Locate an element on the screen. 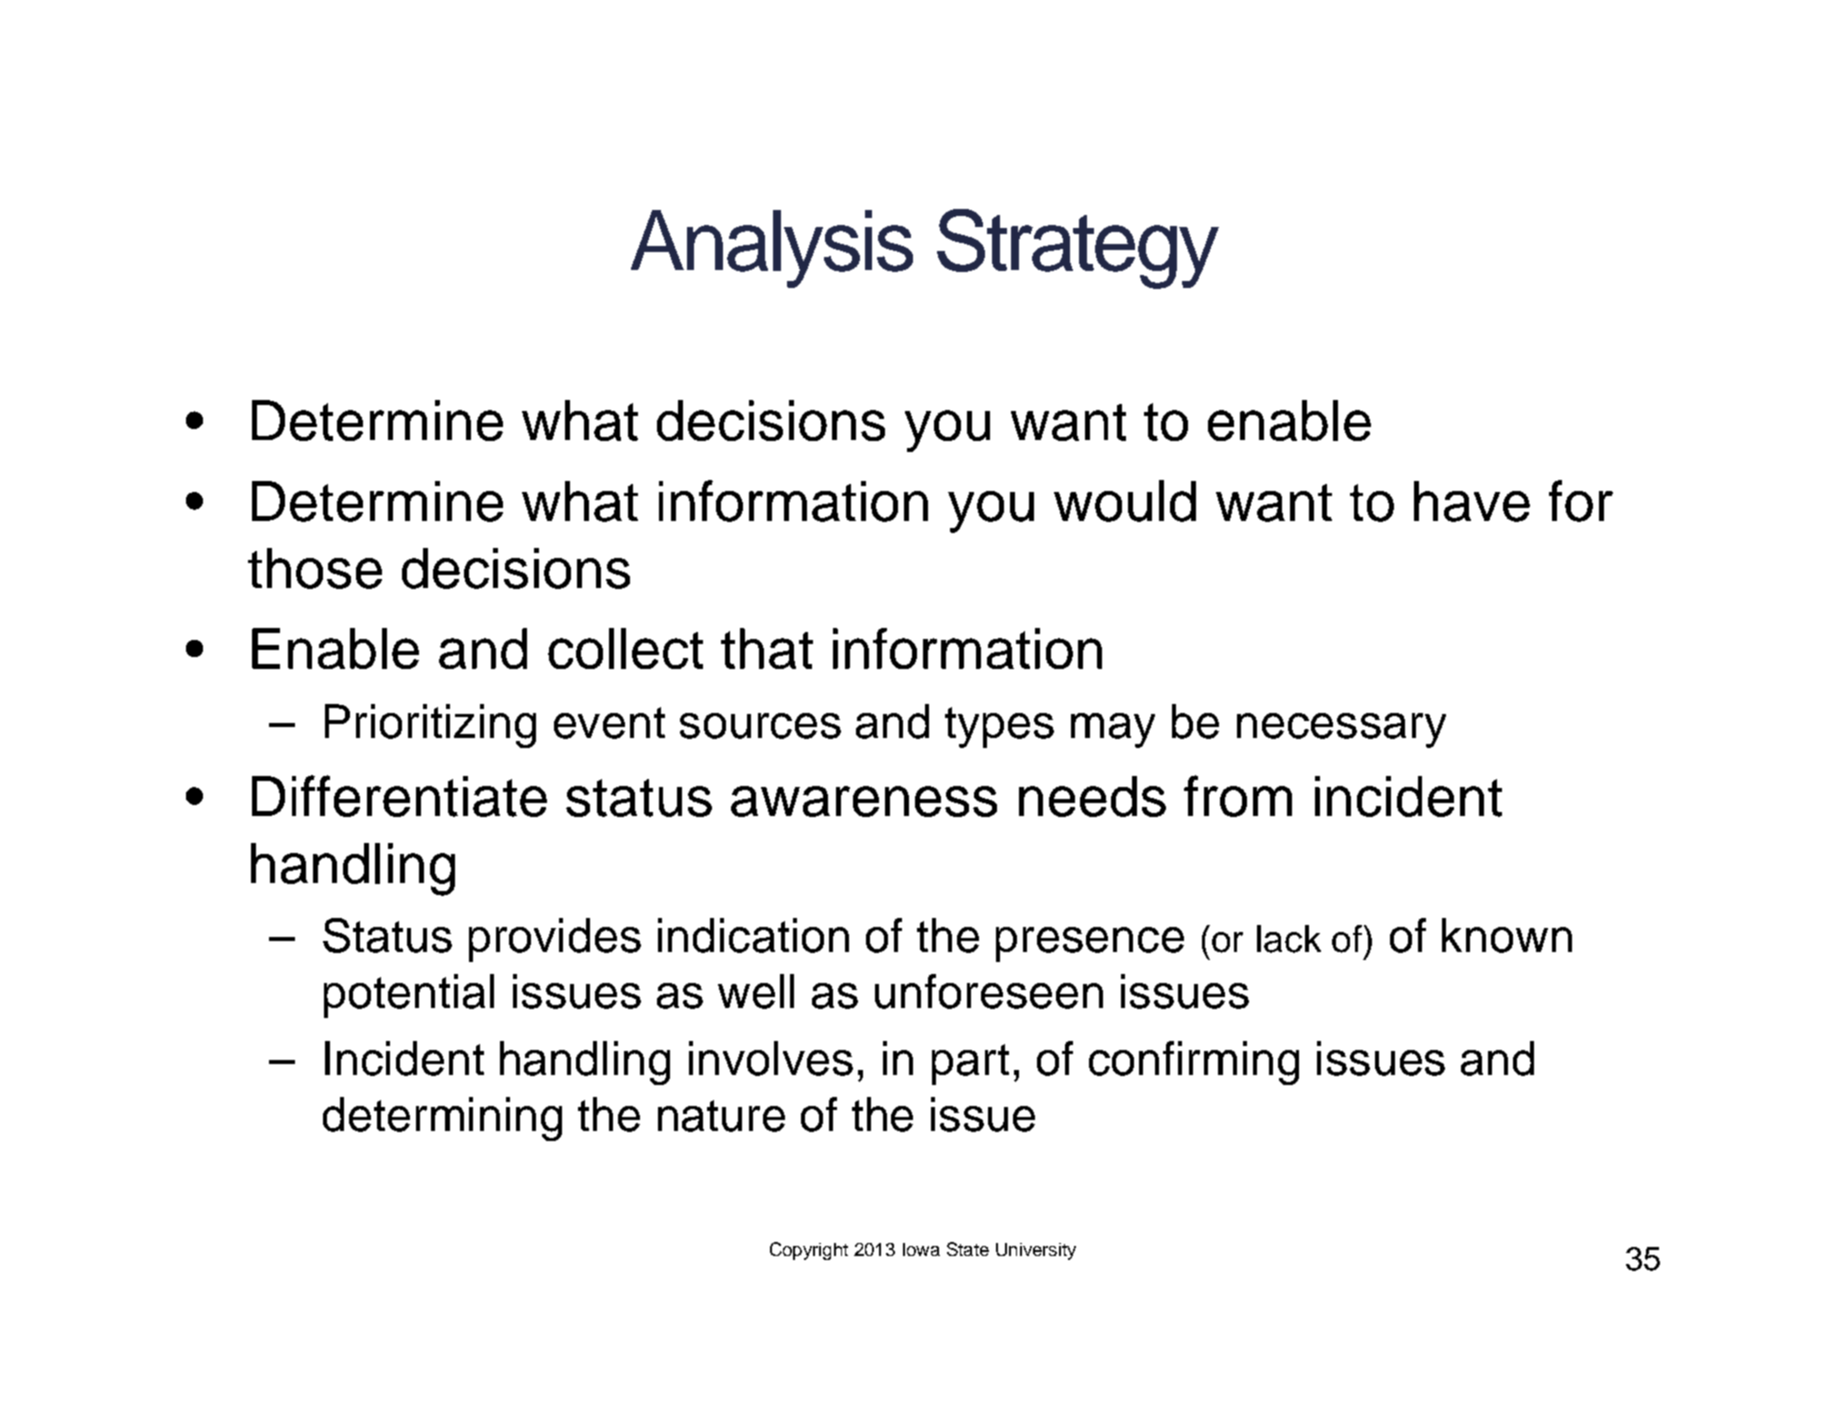 The image size is (1846, 1426). that is located at coordinates (767, 648).
